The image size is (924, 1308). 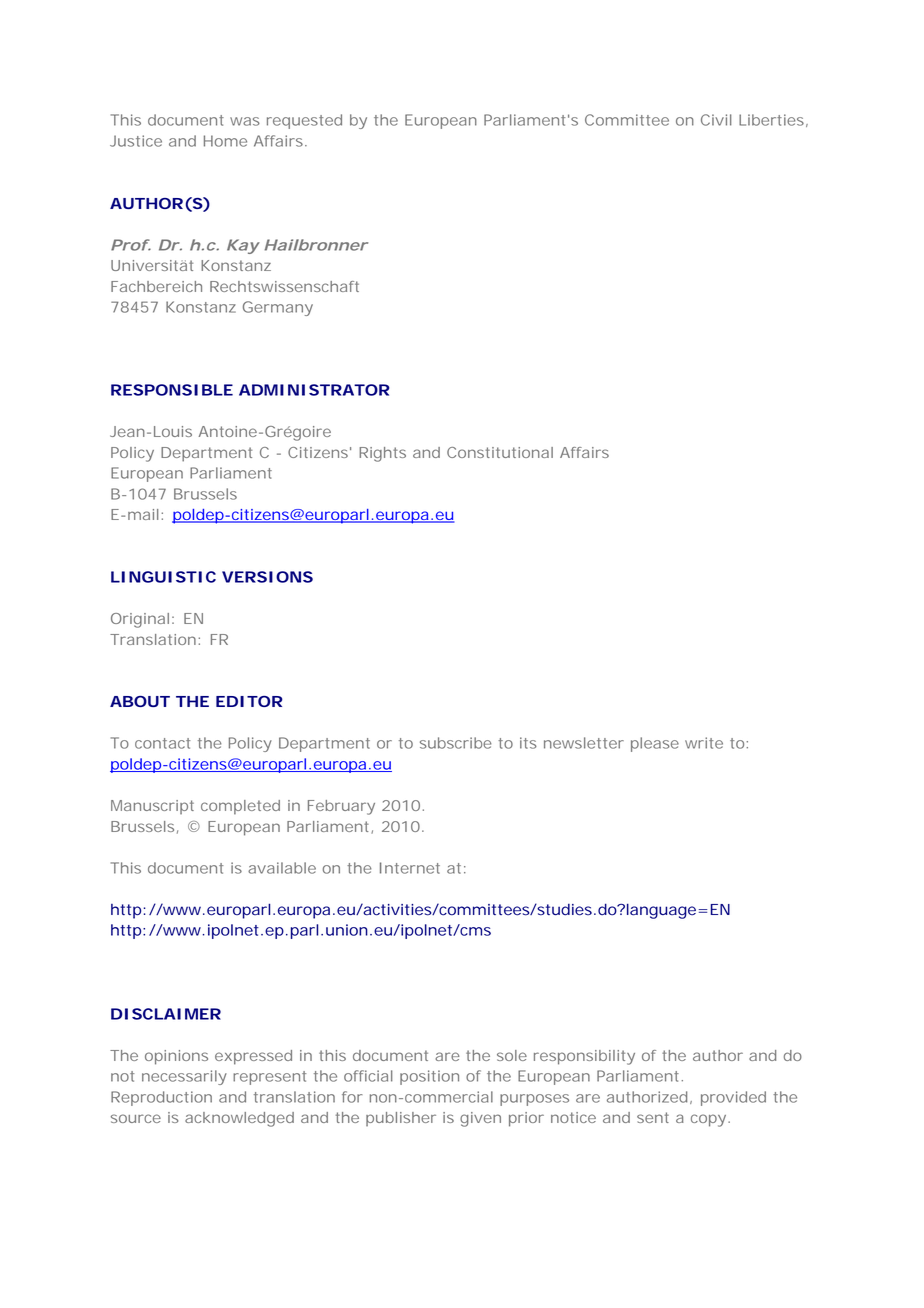 What do you see at coordinates (456, 743) in the screenshot?
I see `subscribe` at bounding box center [456, 743].
